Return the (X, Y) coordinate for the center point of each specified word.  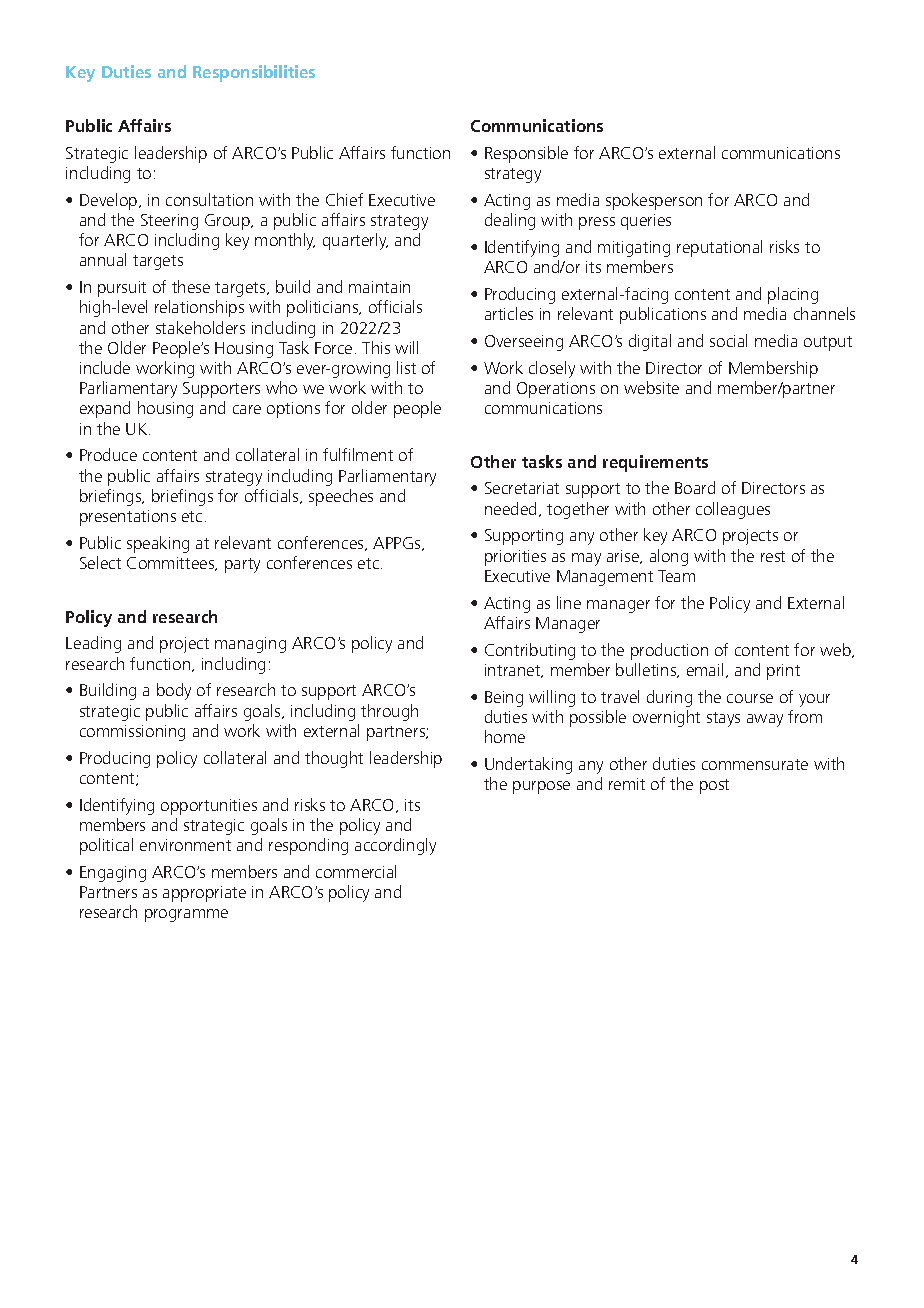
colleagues (733, 510)
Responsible (526, 154)
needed (510, 508)
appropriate (204, 894)
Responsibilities (254, 73)
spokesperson (654, 201)
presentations (128, 518)
